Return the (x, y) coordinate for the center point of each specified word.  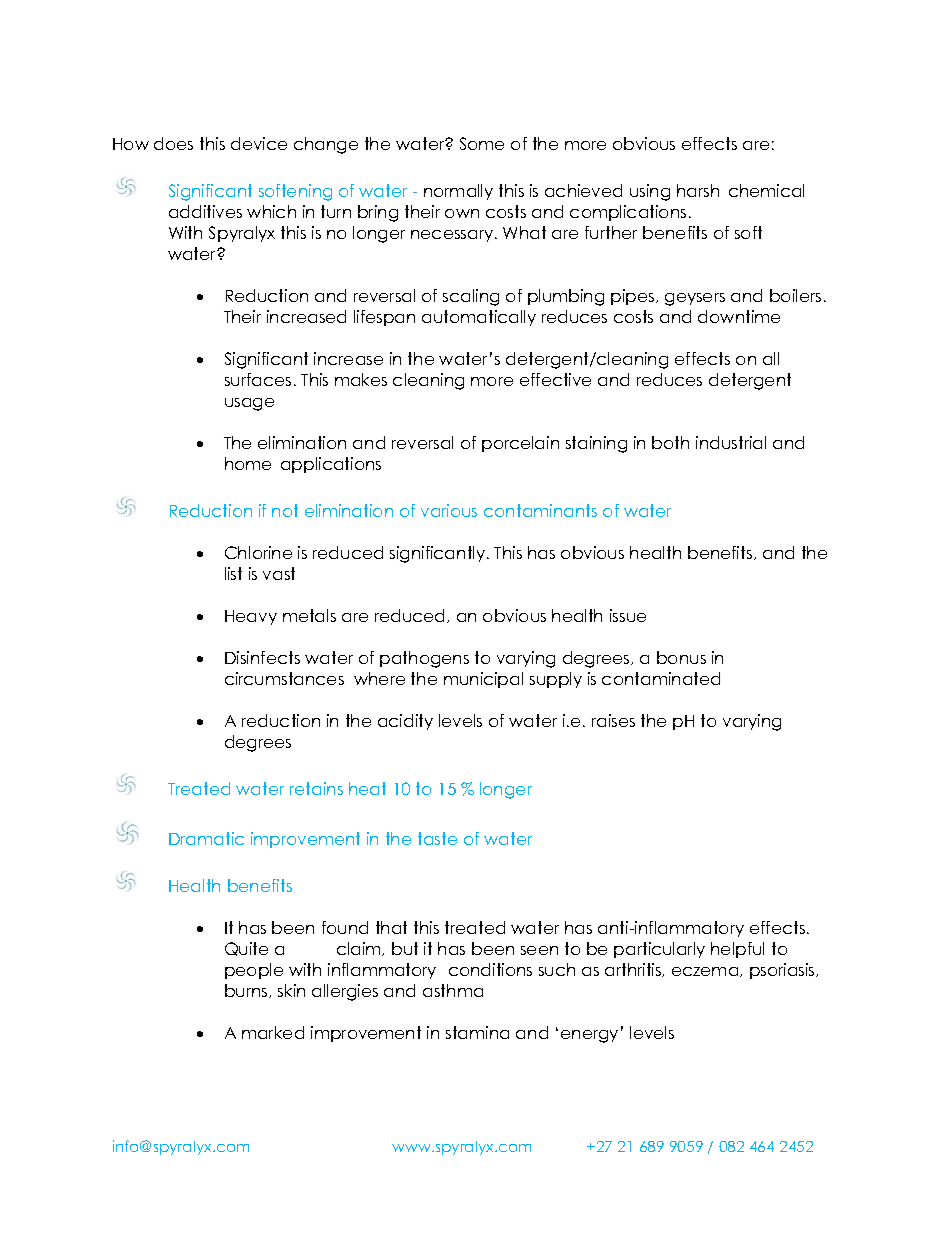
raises (613, 720)
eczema (706, 972)
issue (628, 615)
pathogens (424, 659)
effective (555, 379)
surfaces (258, 379)
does (173, 143)
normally (458, 192)
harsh (698, 190)
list (233, 573)
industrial (731, 442)
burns (247, 991)
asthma (453, 990)
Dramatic (206, 838)
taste (437, 838)
